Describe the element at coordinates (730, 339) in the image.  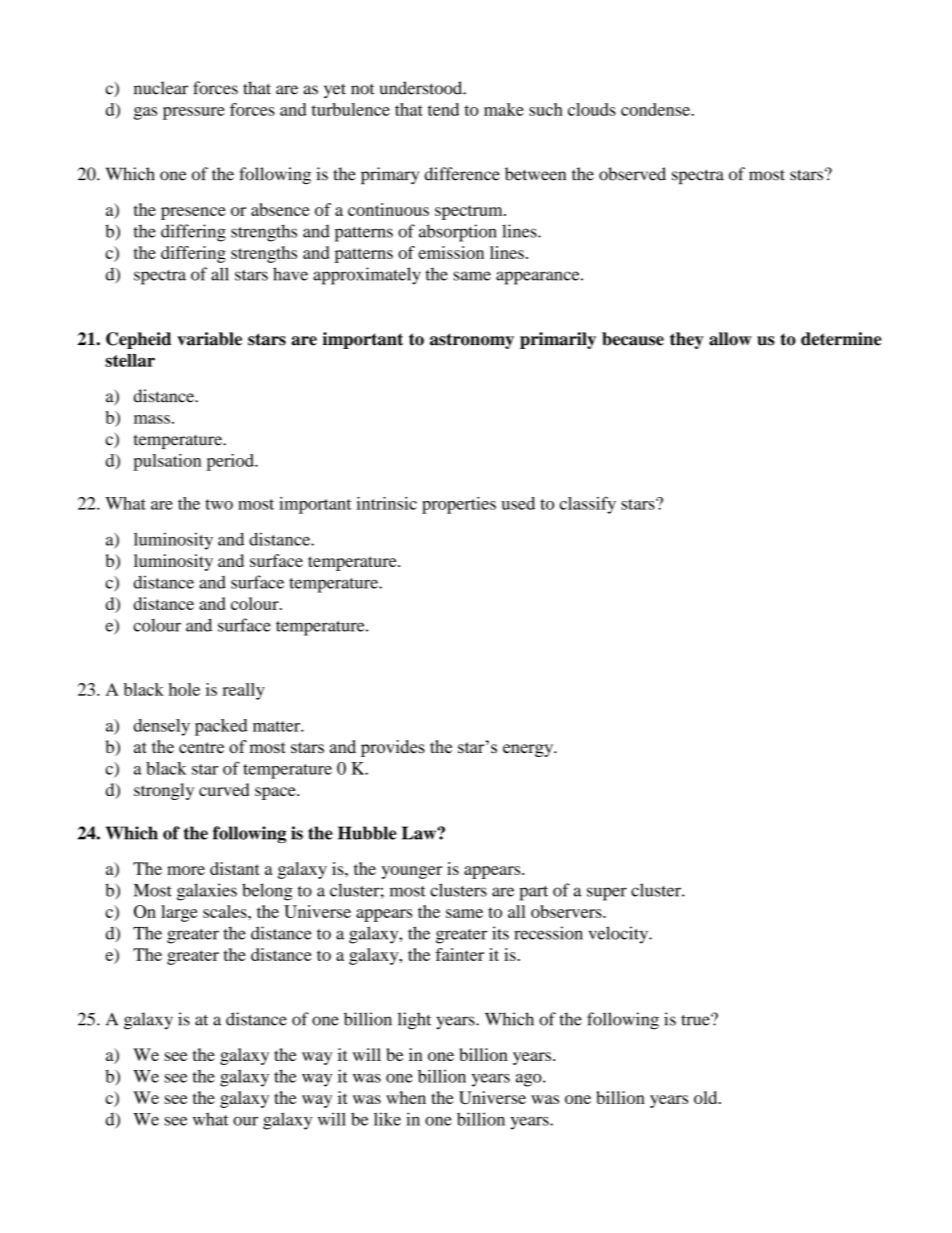
I see `allow` at that location.
